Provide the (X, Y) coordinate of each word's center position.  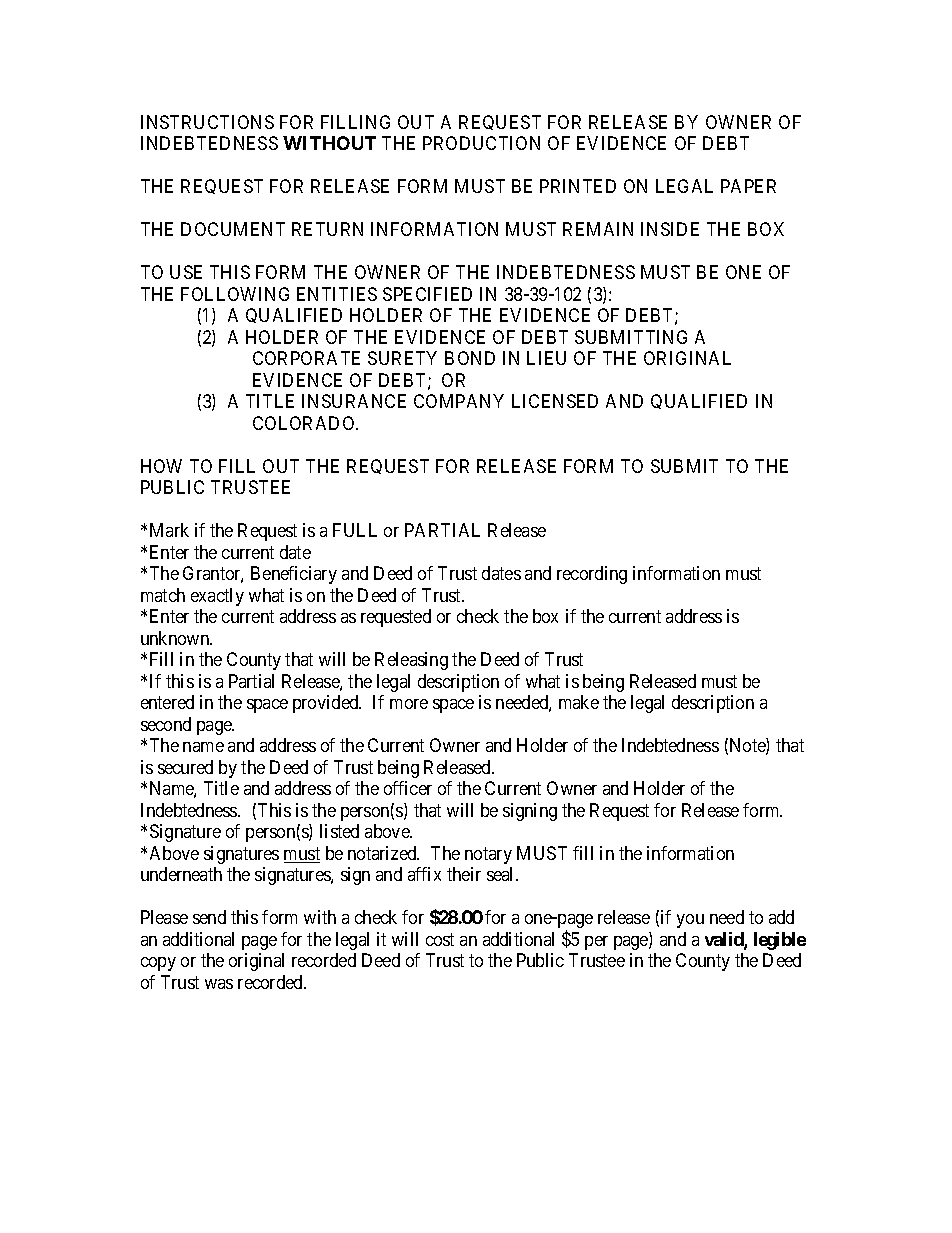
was (219, 984)
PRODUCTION (481, 143)
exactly (217, 597)
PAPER (748, 186)
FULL (355, 530)
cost (440, 939)
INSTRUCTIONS (207, 122)
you (690, 921)
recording (592, 575)
